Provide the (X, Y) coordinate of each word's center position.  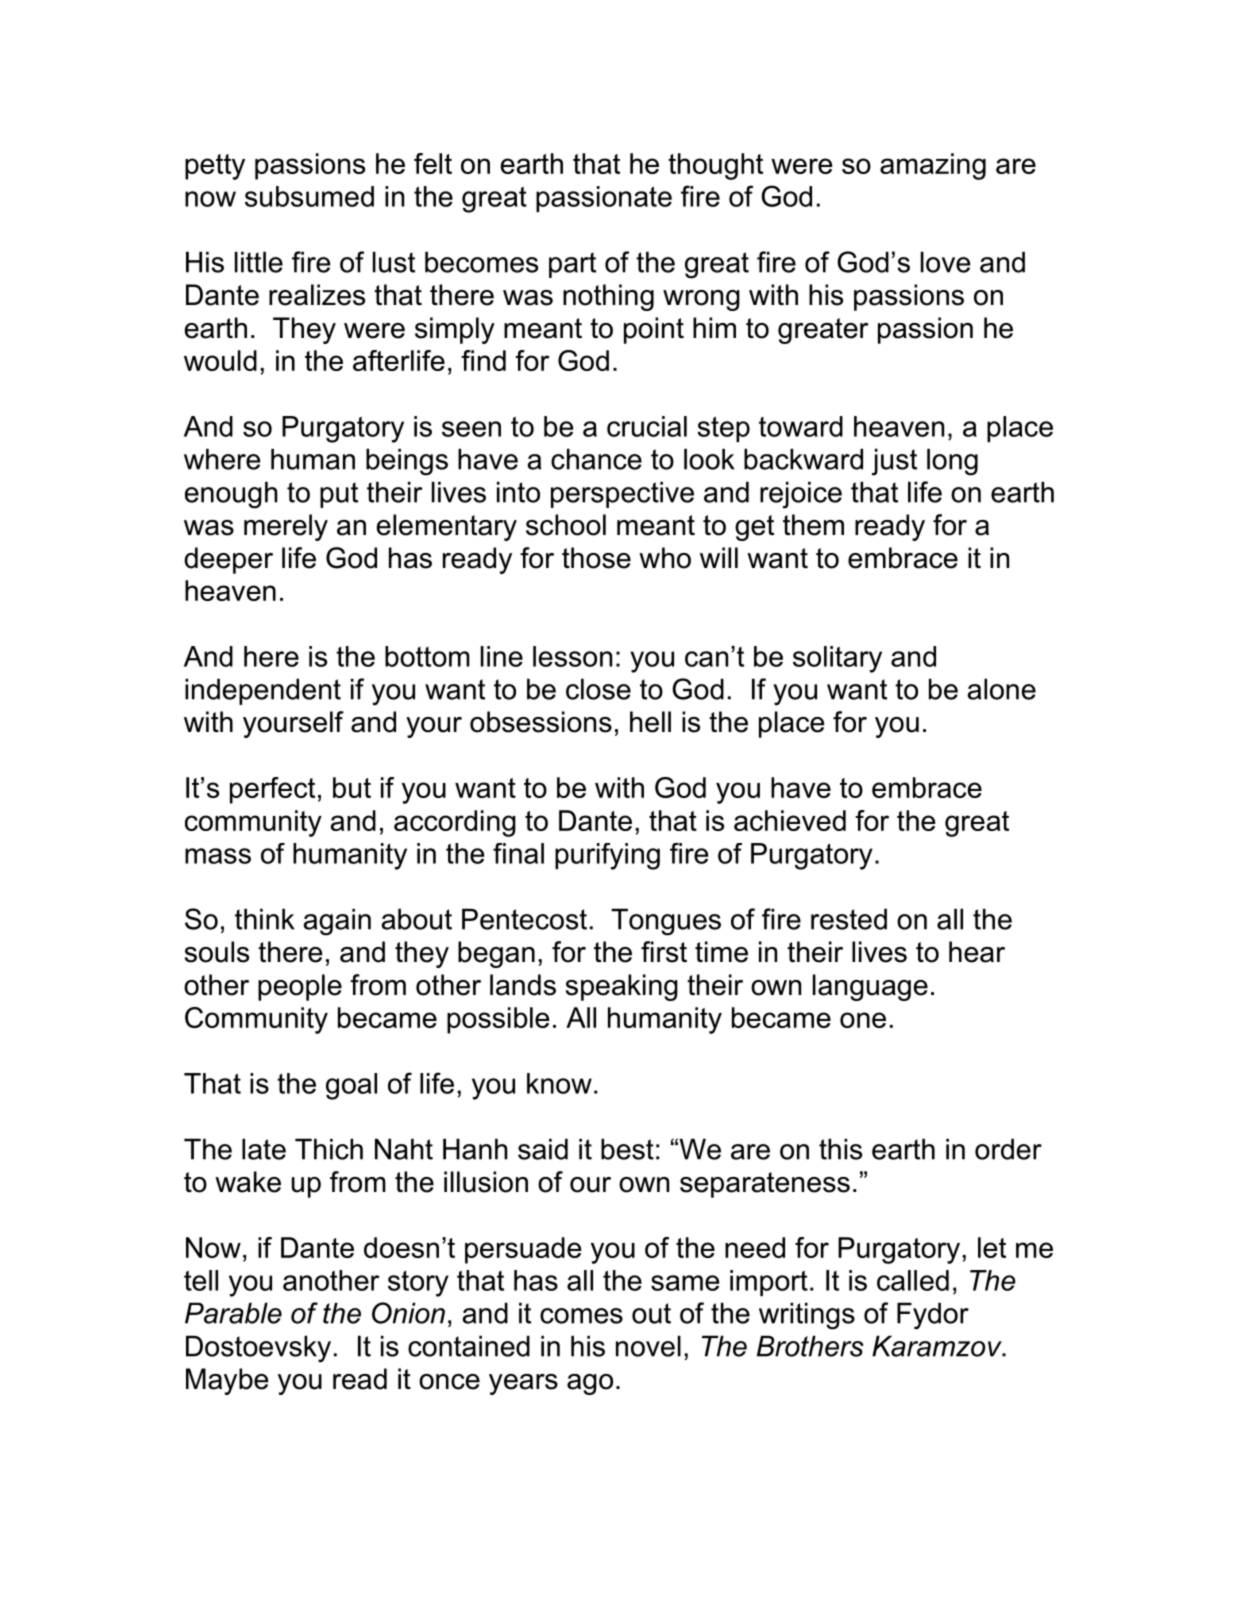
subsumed (309, 196)
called (913, 1280)
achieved (790, 820)
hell (650, 722)
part (572, 265)
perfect (272, 790)
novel (648, 1346)
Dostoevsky (258, 1349)
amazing (933, 166)
